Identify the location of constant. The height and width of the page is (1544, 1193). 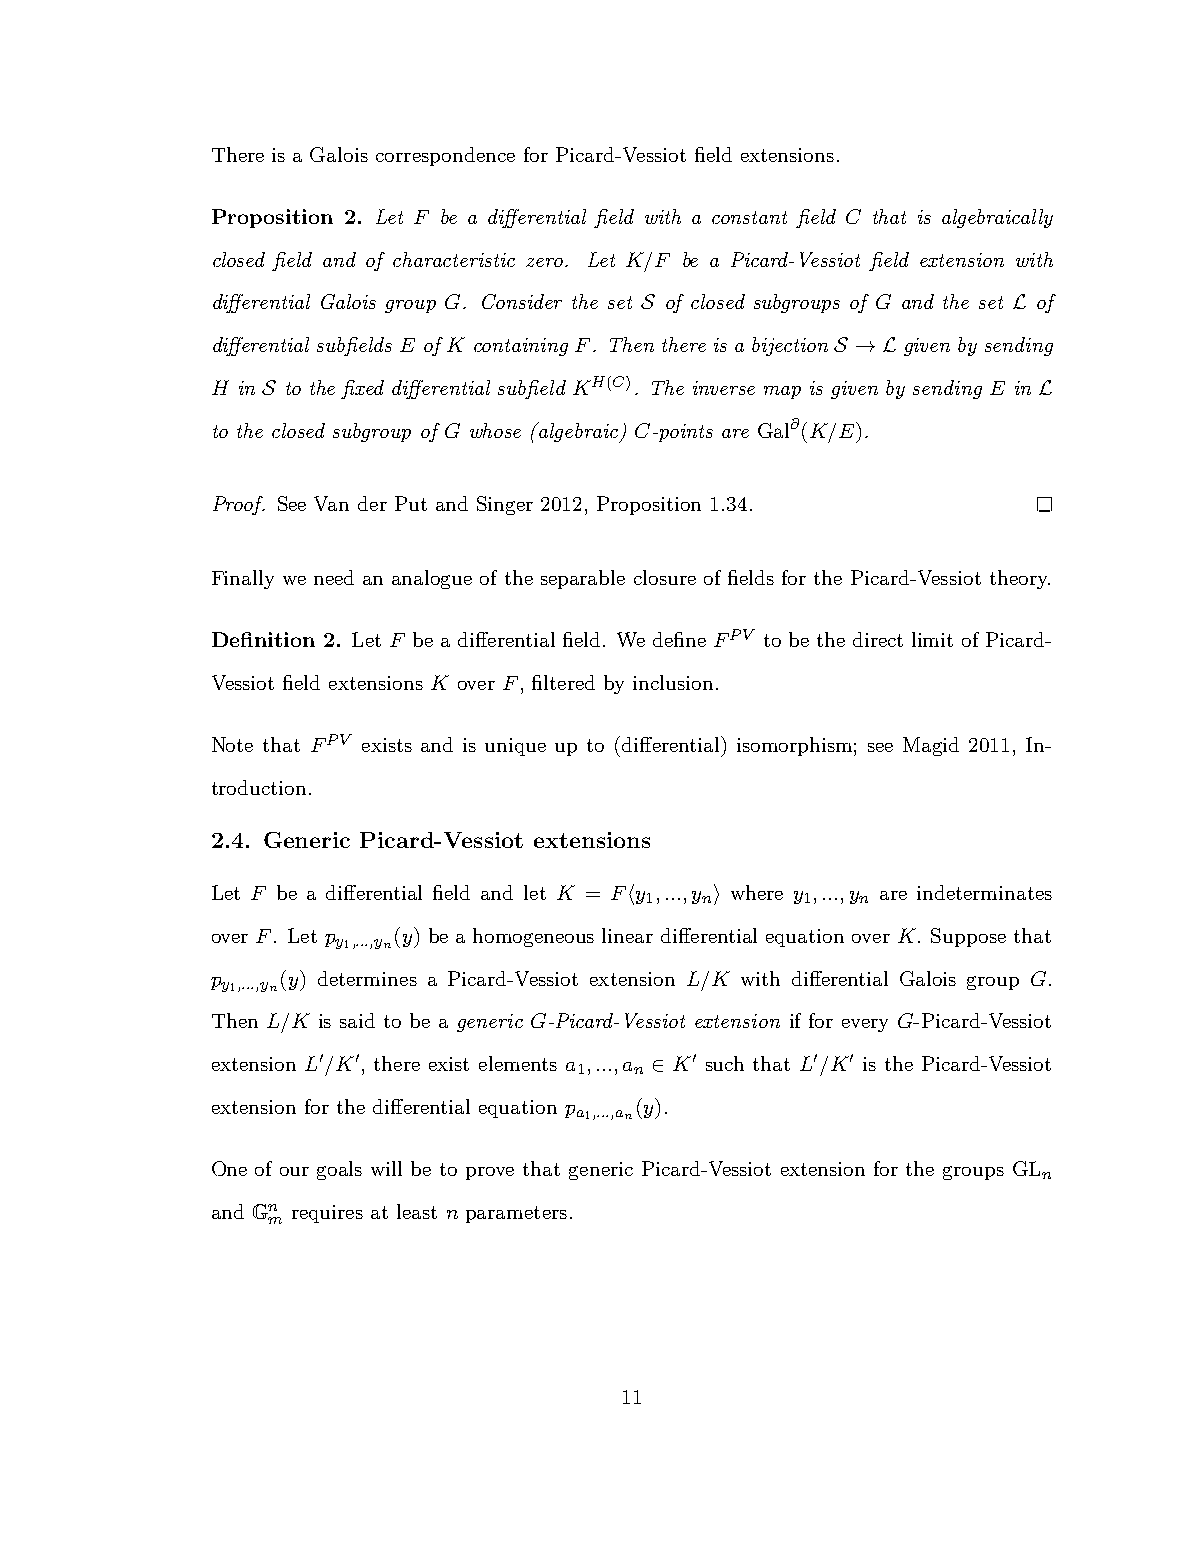
(749, 217).
